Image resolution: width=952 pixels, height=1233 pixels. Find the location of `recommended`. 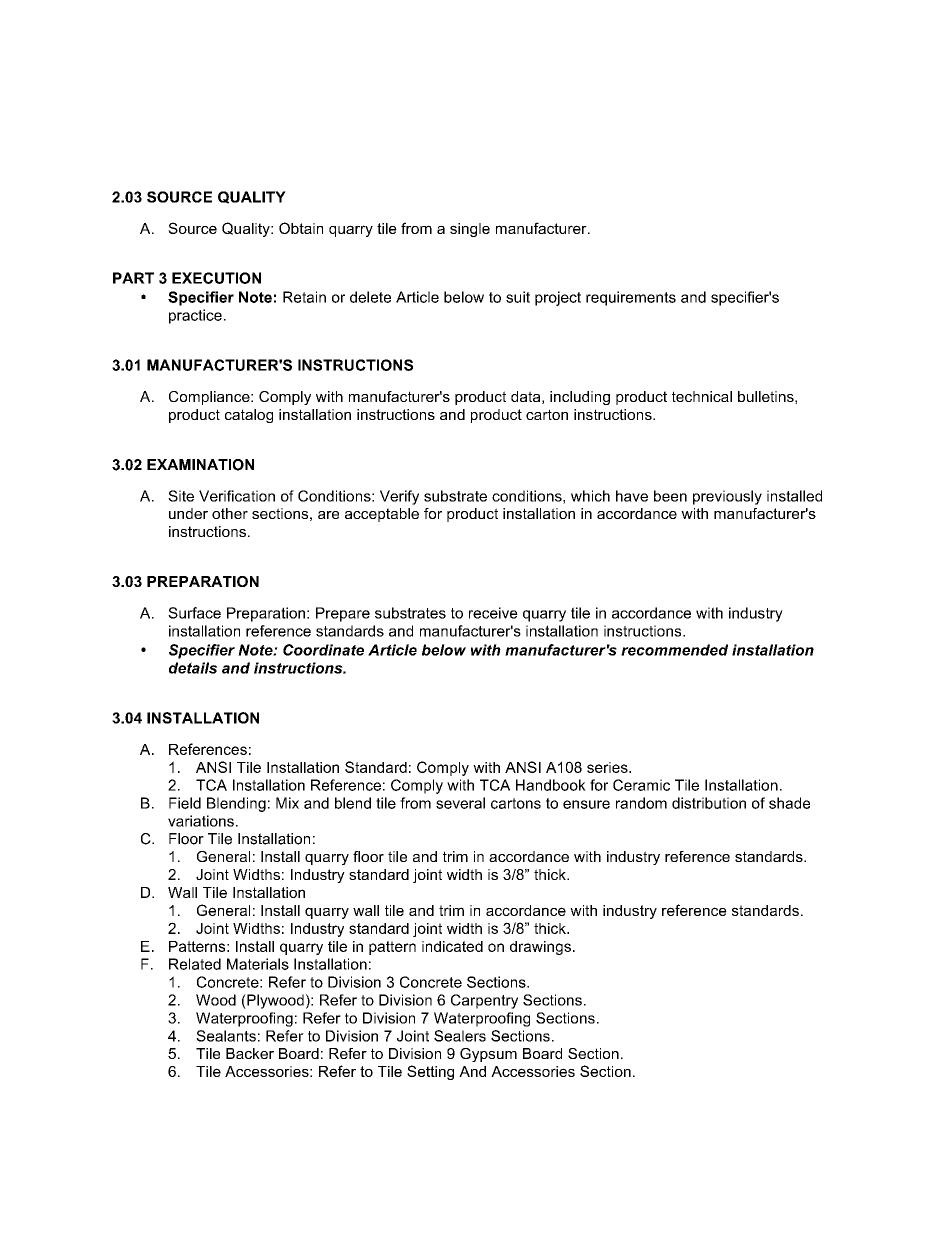

recommended is located at coordinates (674, 650).
